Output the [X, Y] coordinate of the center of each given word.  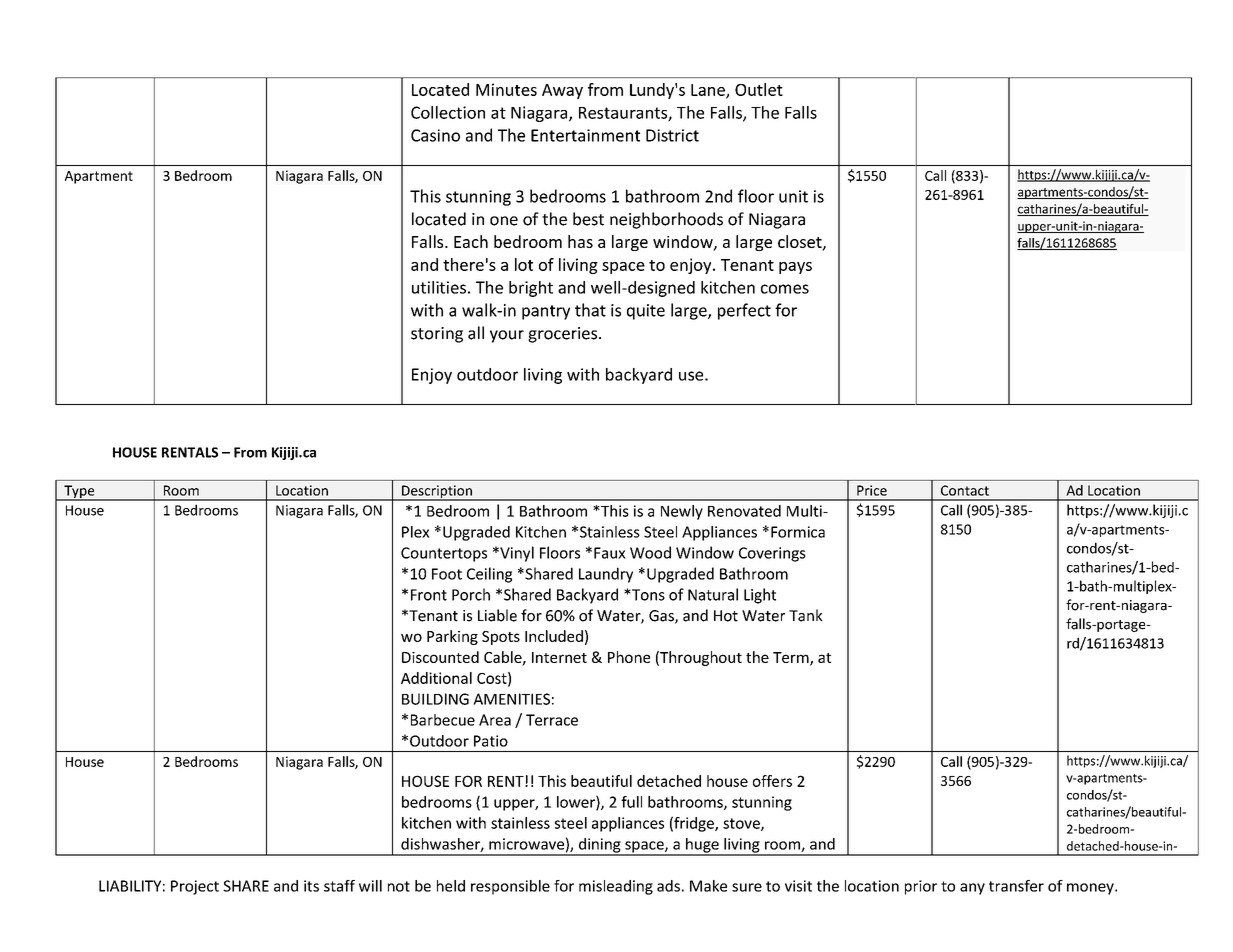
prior [921, 887]
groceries [564, 335]
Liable [497, 615]
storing [437, 335]
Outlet [759, 89]
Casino [435, 135]
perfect [744, 311]
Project [195, 887]
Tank [806, 615]
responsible [510, 887]
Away [562, 91]
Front [429, 595]
